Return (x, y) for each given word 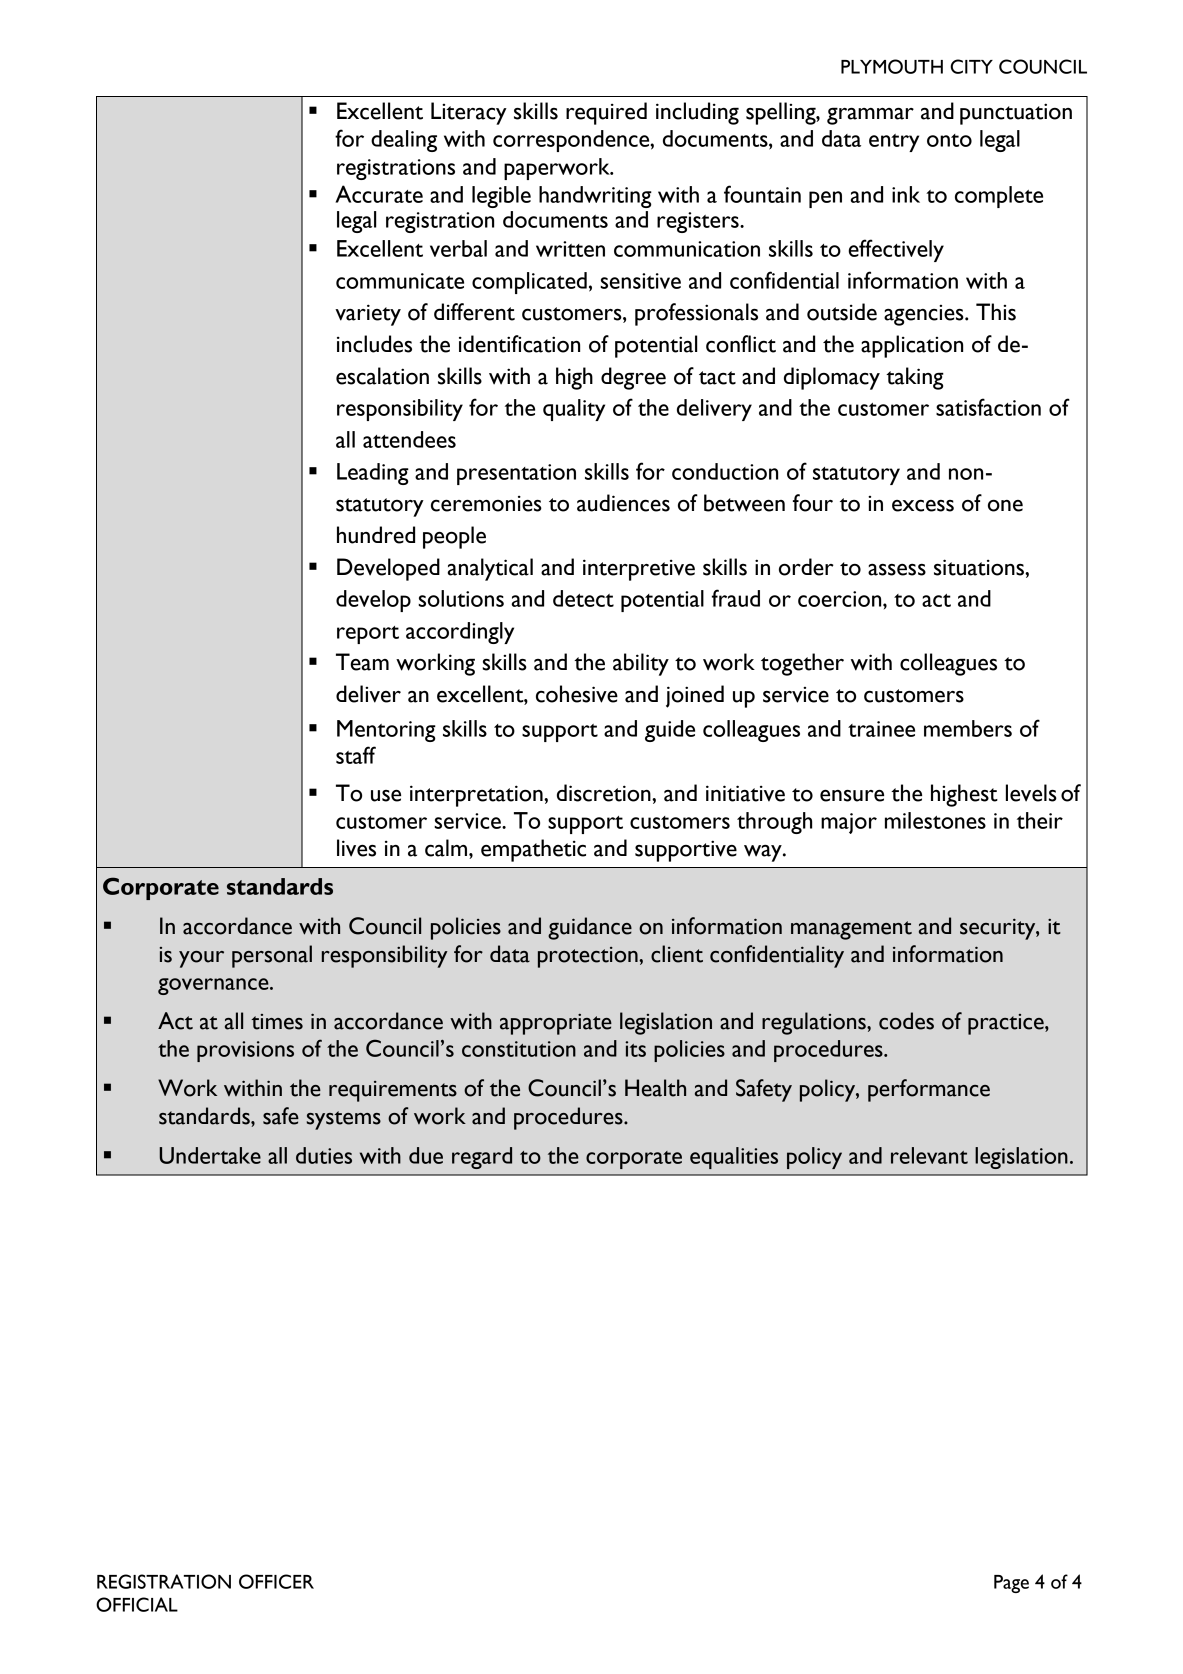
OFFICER (276, 1581)
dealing (404, 141)
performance (929, 1090)
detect (583, 598)
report (368, 635)
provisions (245, 1051)
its (635, 1049)
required (606, 113)
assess (897, 570)
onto (949, 140)
